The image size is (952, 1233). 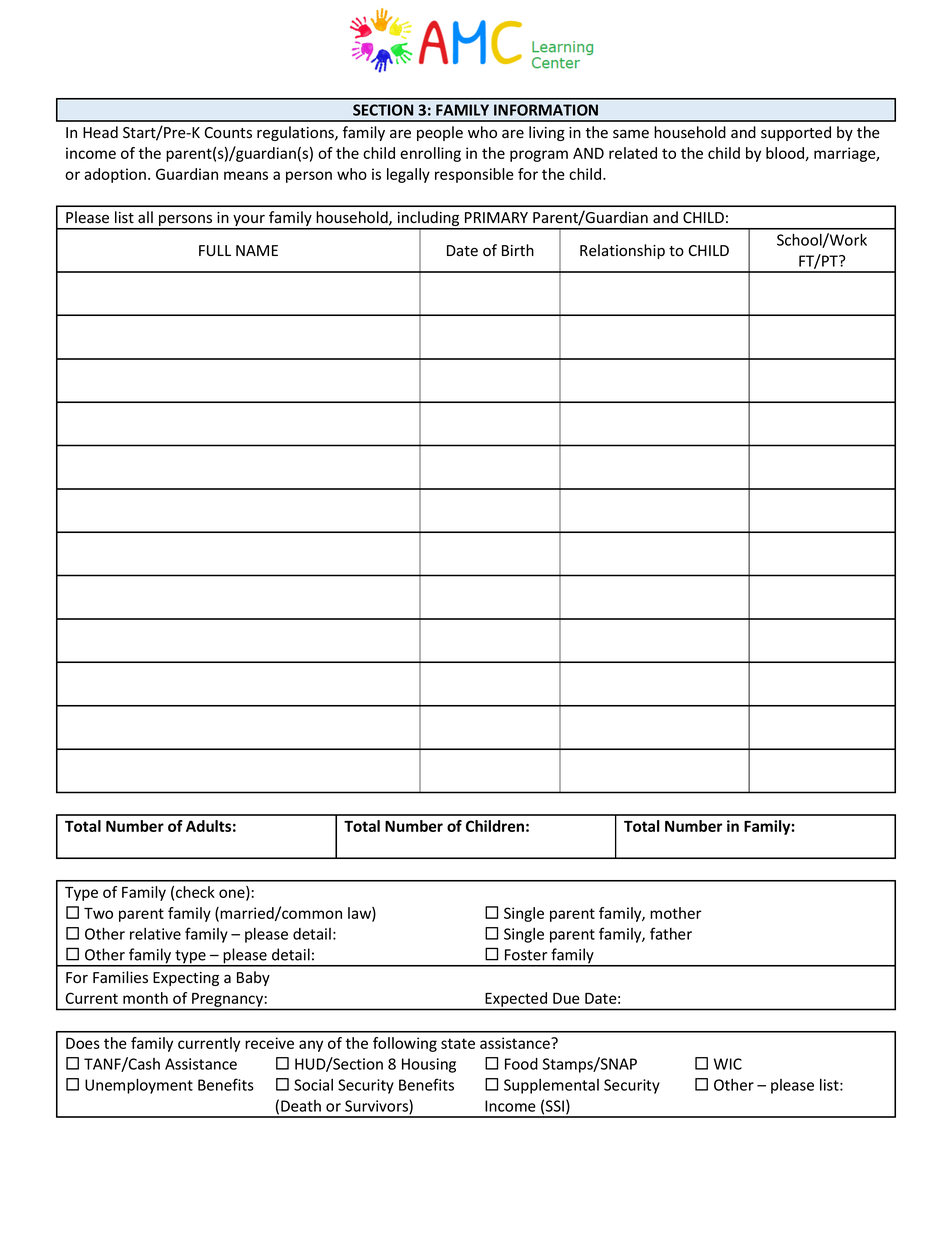 I want to click on Foster, so click(x=526, y=955).
